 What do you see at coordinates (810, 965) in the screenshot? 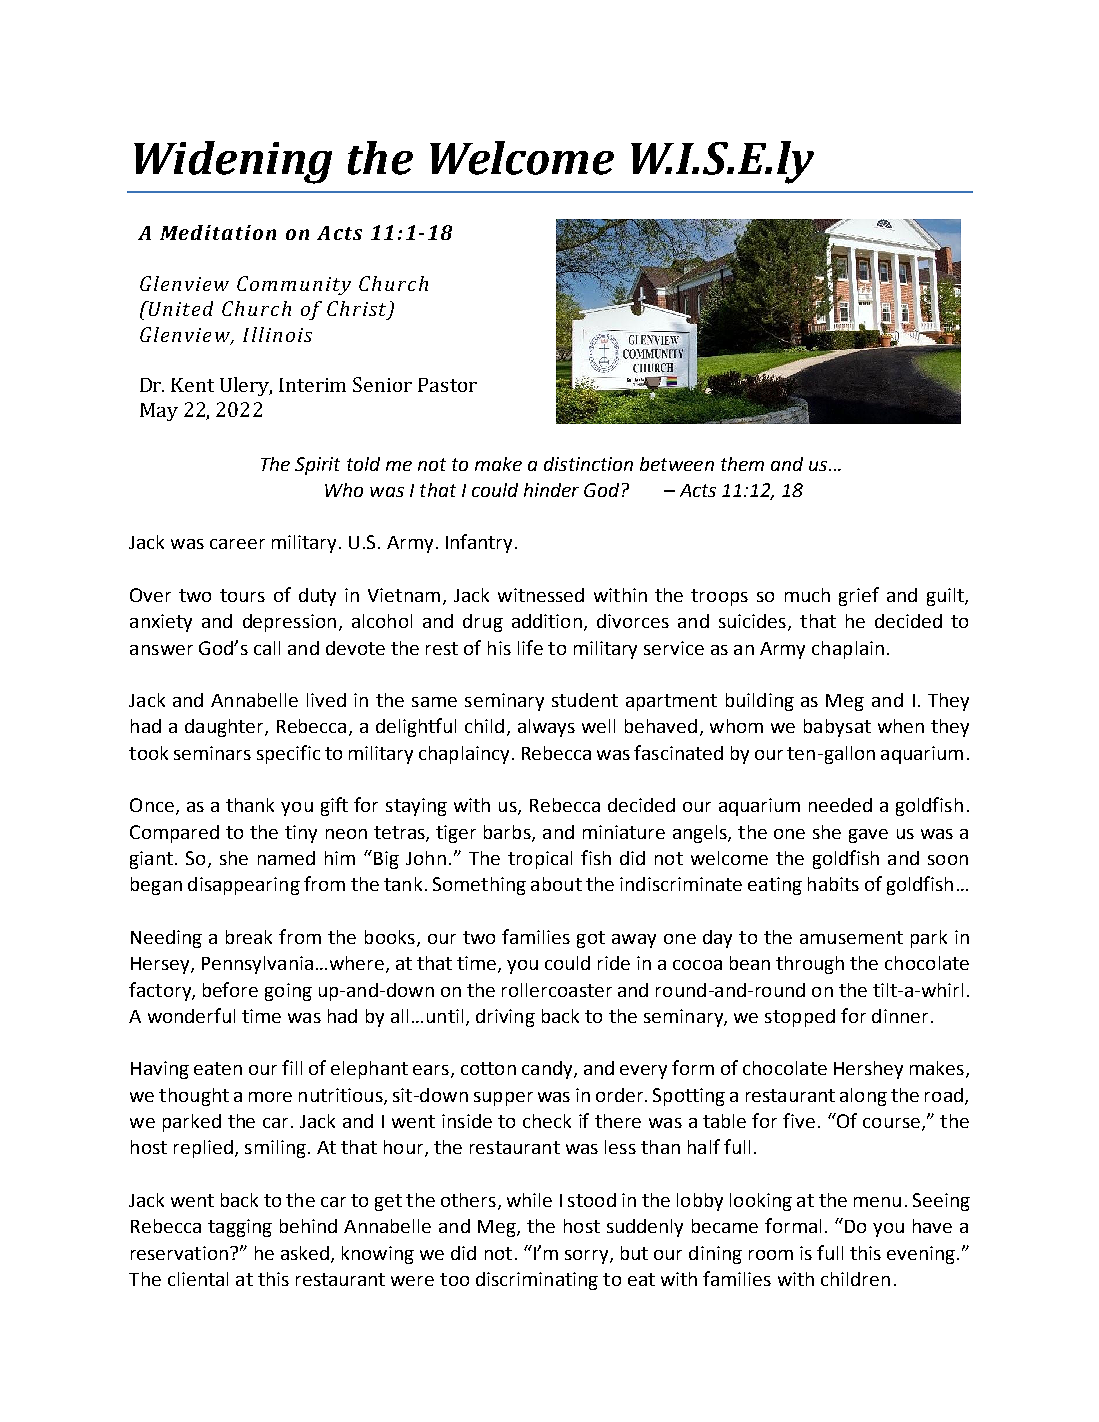
I see `through` at bounding box center [810, 965].
